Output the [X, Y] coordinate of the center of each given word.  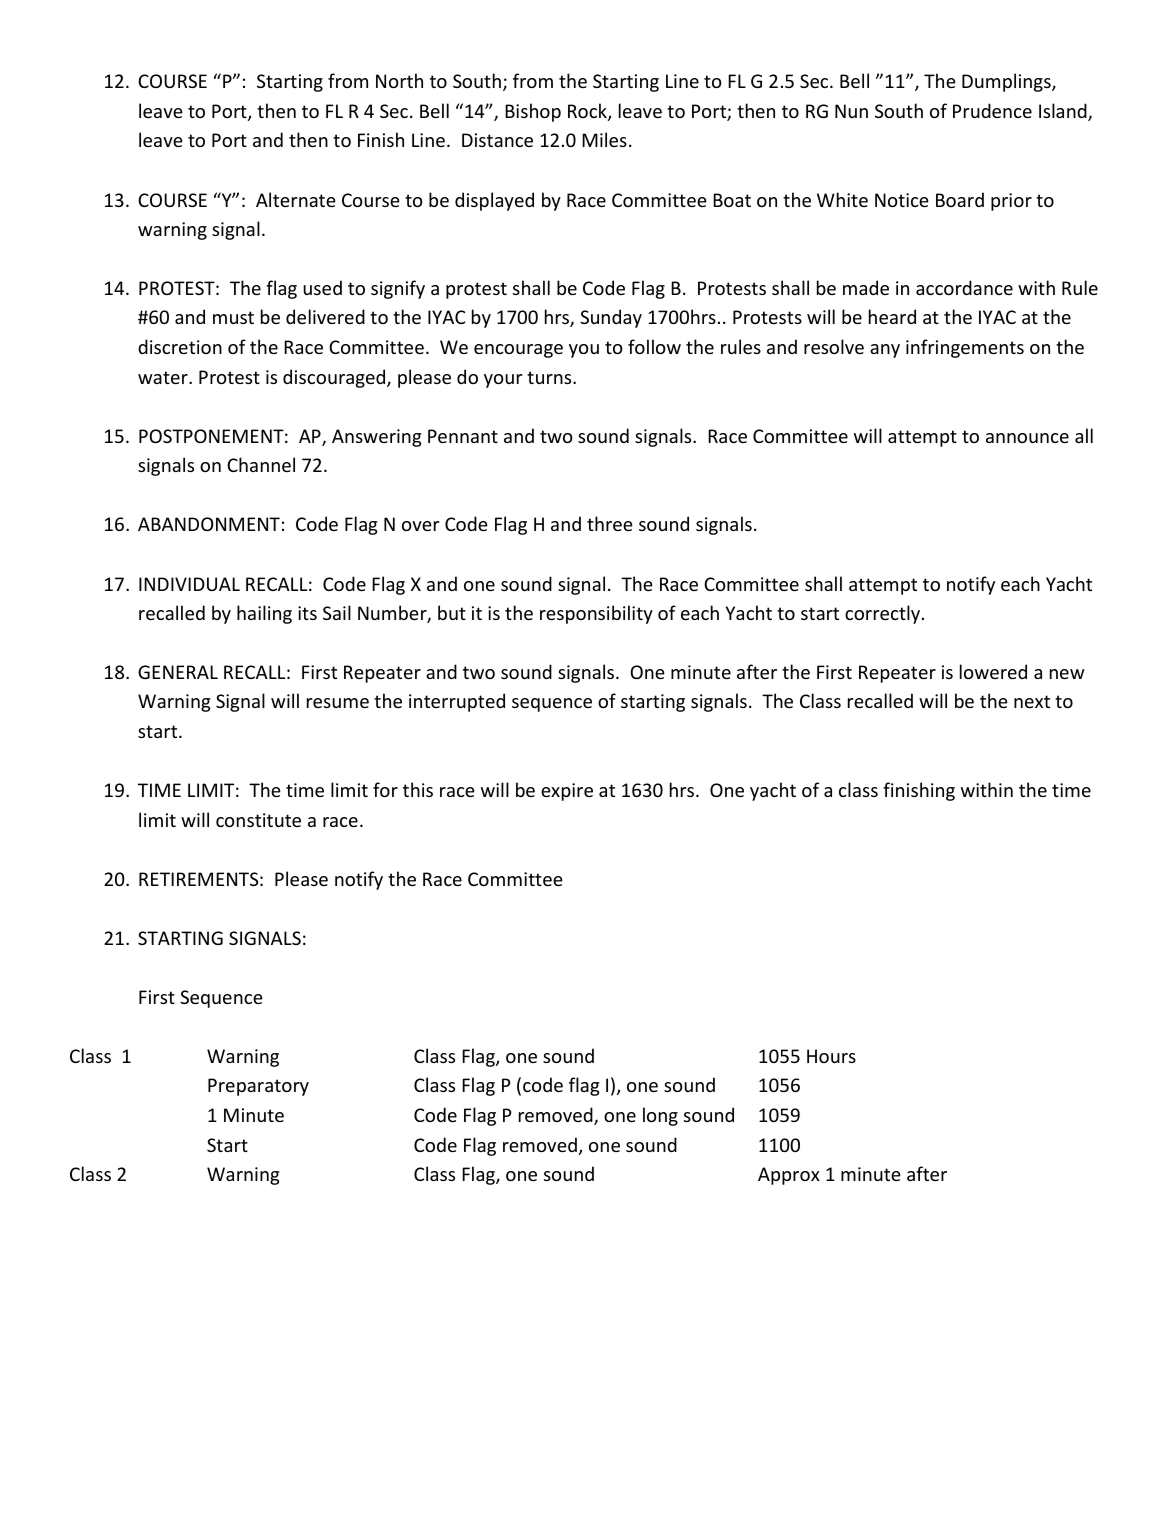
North [399, 80]
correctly [884, 614]
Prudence [992, 110]
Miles [604, 139]
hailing [264, 614]
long [660, 1116]
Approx [789, 1176]
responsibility [596, 614]
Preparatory [258, 1087]
